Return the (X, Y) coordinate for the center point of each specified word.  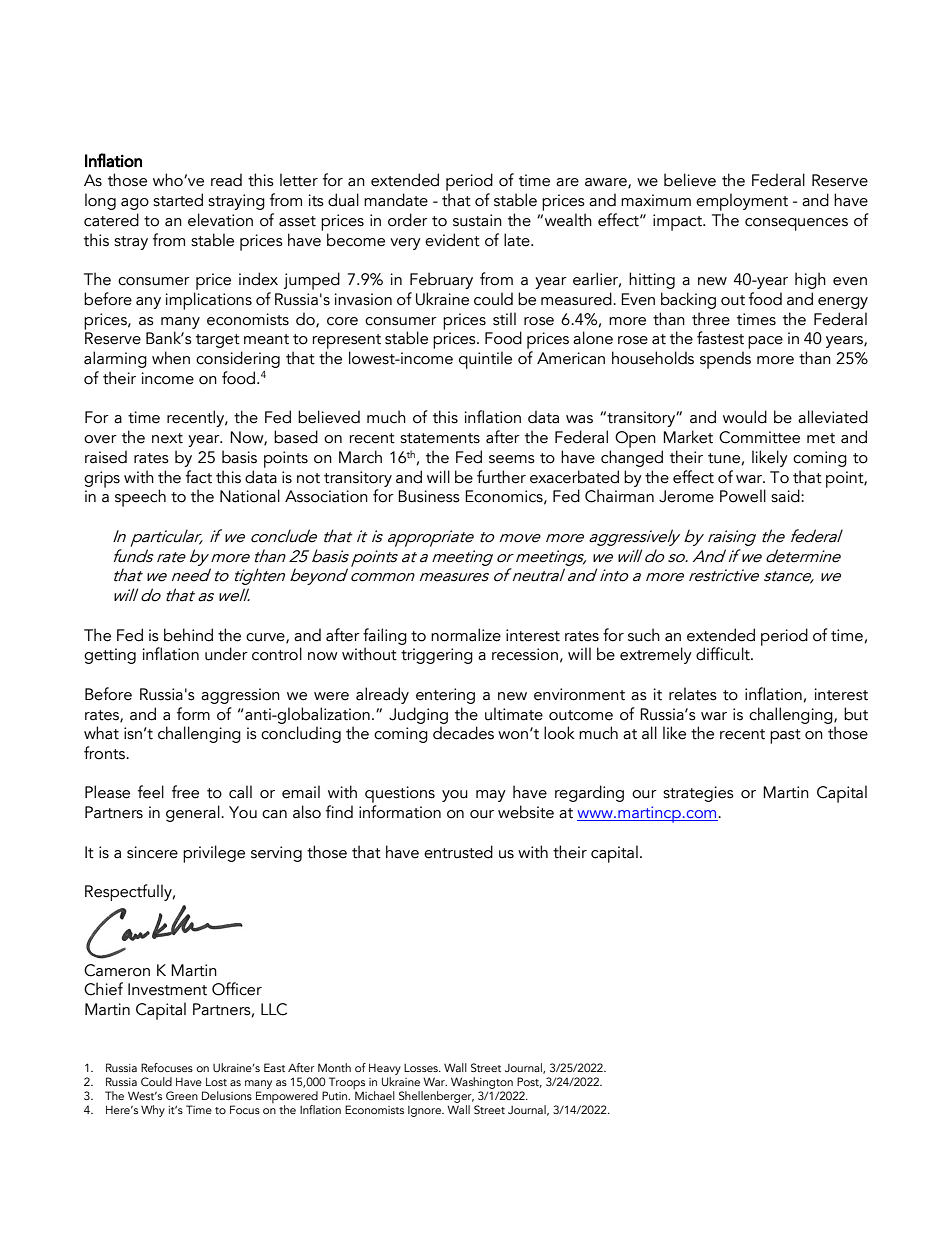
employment (742, 202)
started (178, 200)
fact (199, 477)
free (185, 792)
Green (182, 1095)
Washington (482, 1083)
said (786, 496)
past (785, 736)
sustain (477, 220)
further (501, 477)
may (491, 796)
